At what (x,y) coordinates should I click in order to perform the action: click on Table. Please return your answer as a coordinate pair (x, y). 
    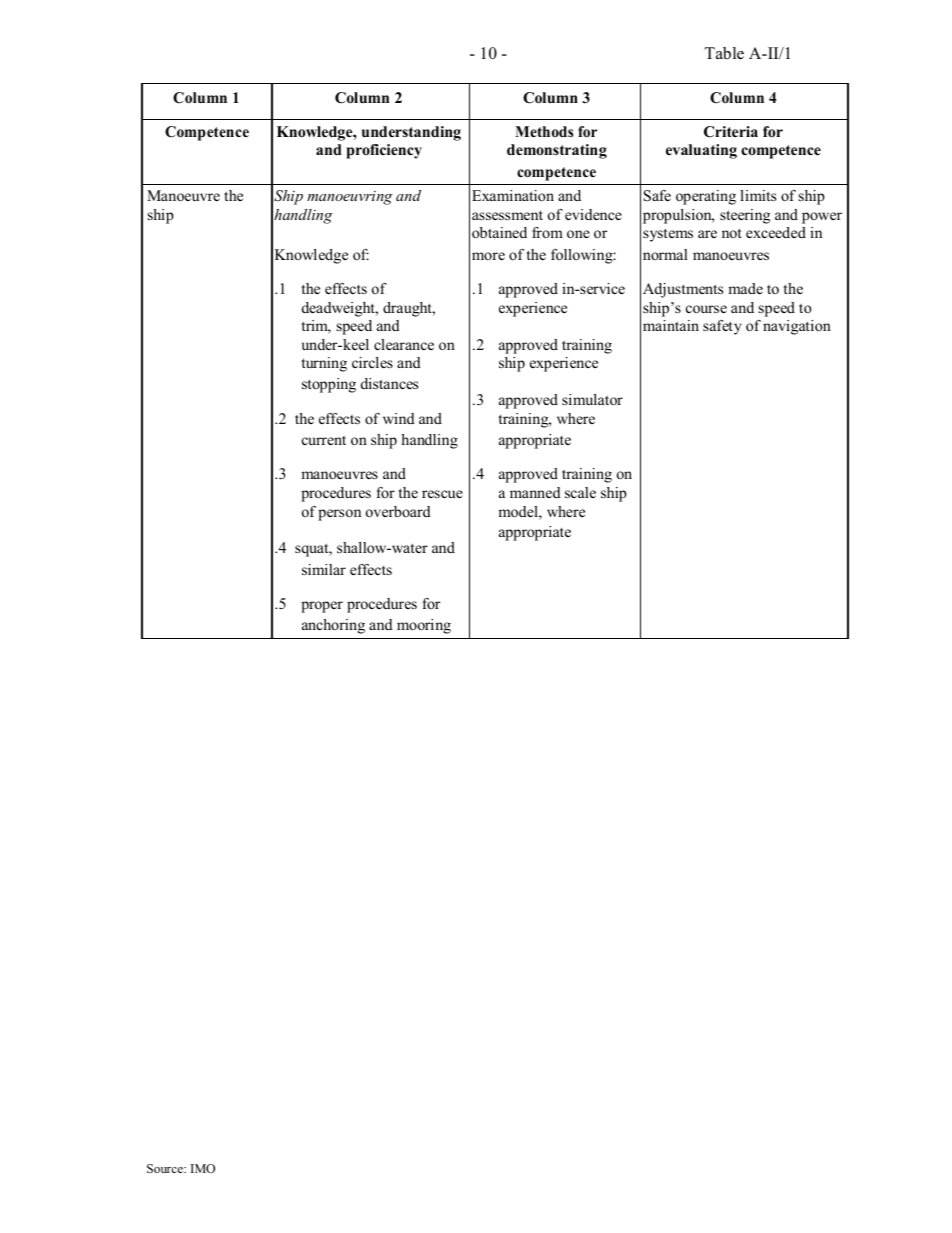
    Looking at the image, I should click on (724, 53).
